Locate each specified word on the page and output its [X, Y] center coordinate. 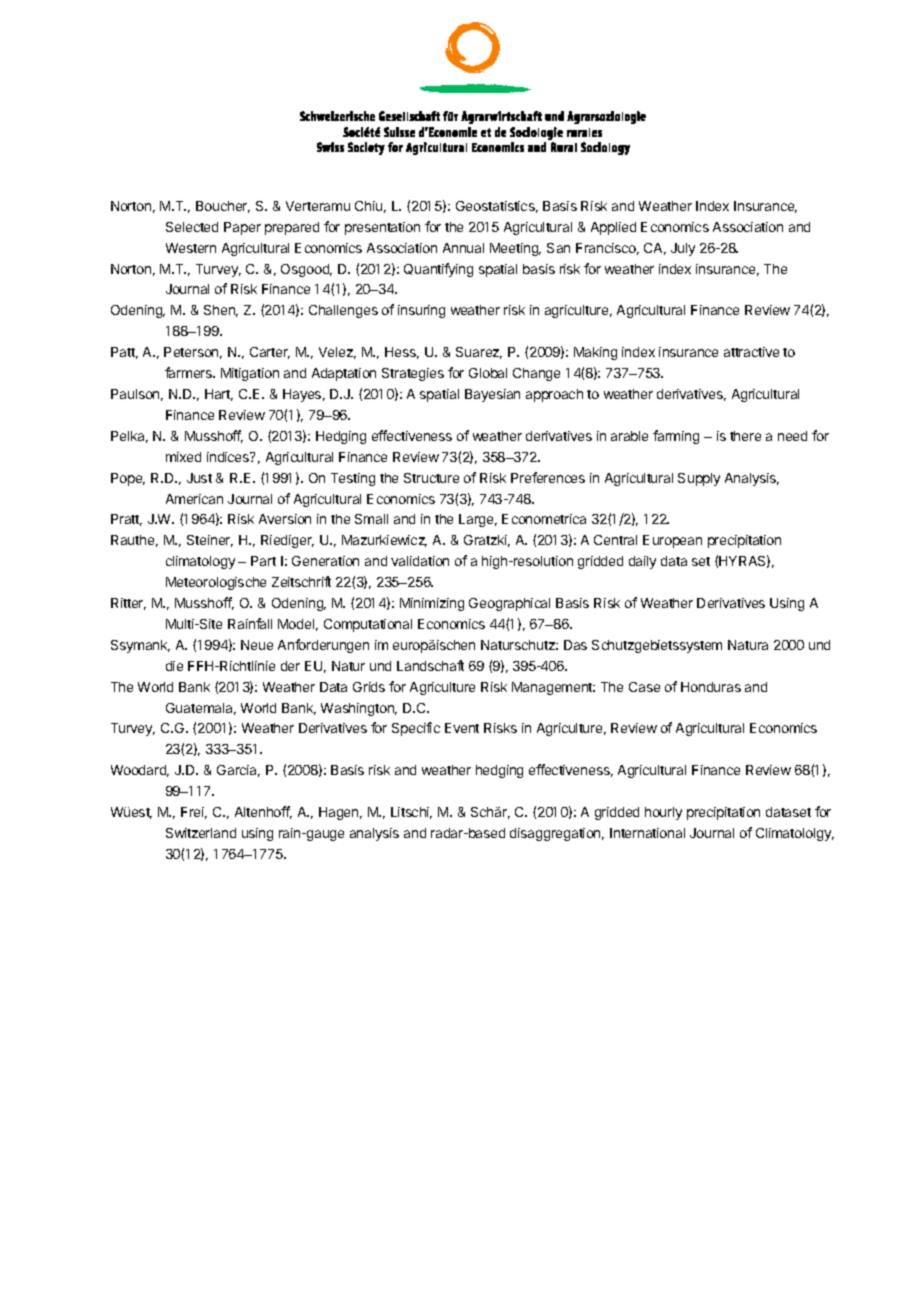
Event [462, 728]
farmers [189, 372]
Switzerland [201, 833]
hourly [663, 813]
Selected [192, 227]
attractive [751, 352]
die [174, 666]
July [683, 249]
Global [488, 373]
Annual [463, 248]
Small [371, 519]
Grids [369, 687]
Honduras [711, 687]
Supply [699, 479]
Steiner [210, 541]
